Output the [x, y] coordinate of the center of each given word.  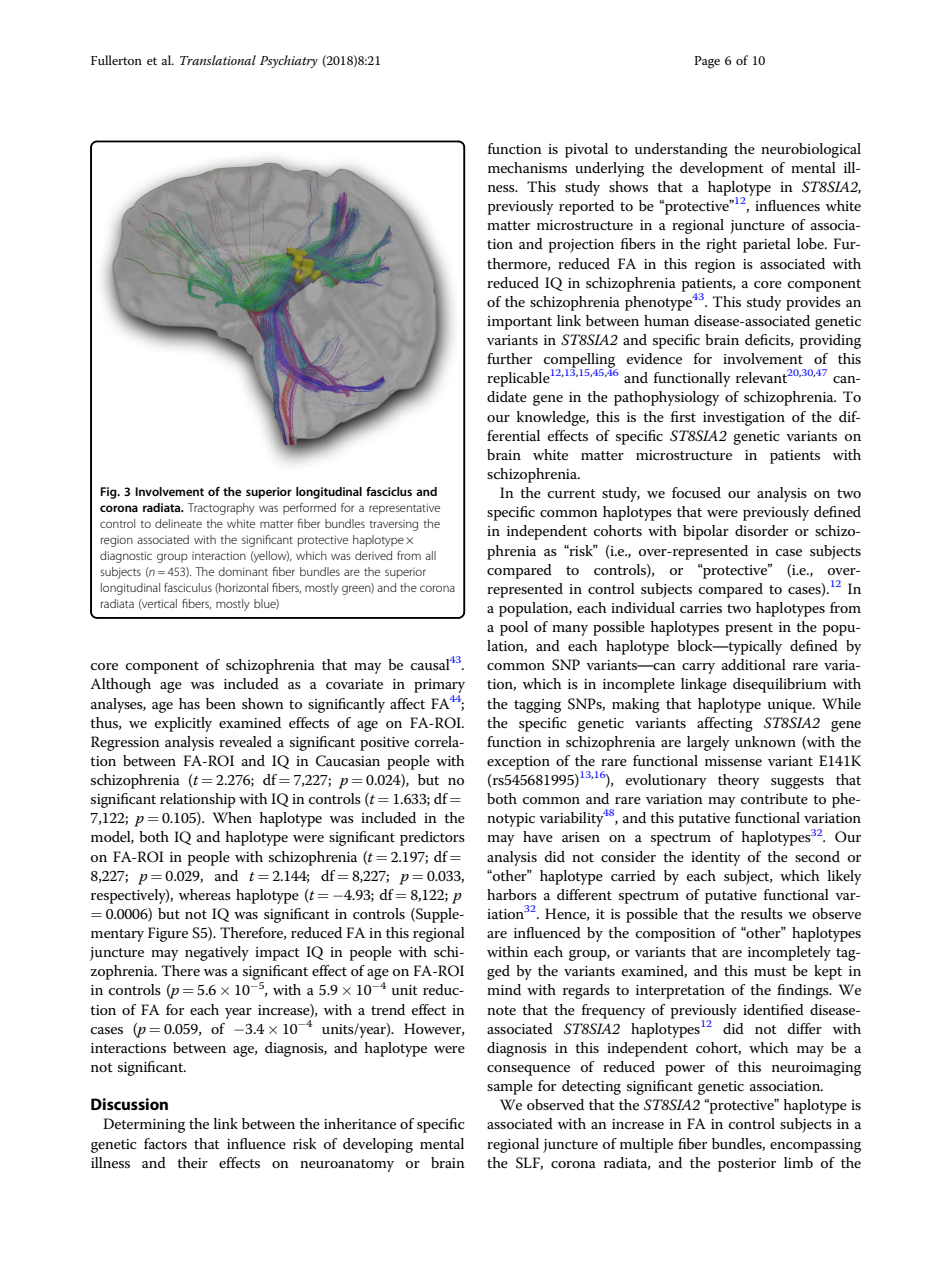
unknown [765, 741]
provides [813, 303]
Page [707, 62]
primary [439, 687]
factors [165, 1143]
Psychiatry [289, 61]
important [519, 323]
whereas [205, 894]
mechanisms [527, 167]
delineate [178, 523]
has [189, 703]
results [762, 913]
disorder [761, 530]
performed [309, 508]
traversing [394, 525]
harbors [512, 894]
